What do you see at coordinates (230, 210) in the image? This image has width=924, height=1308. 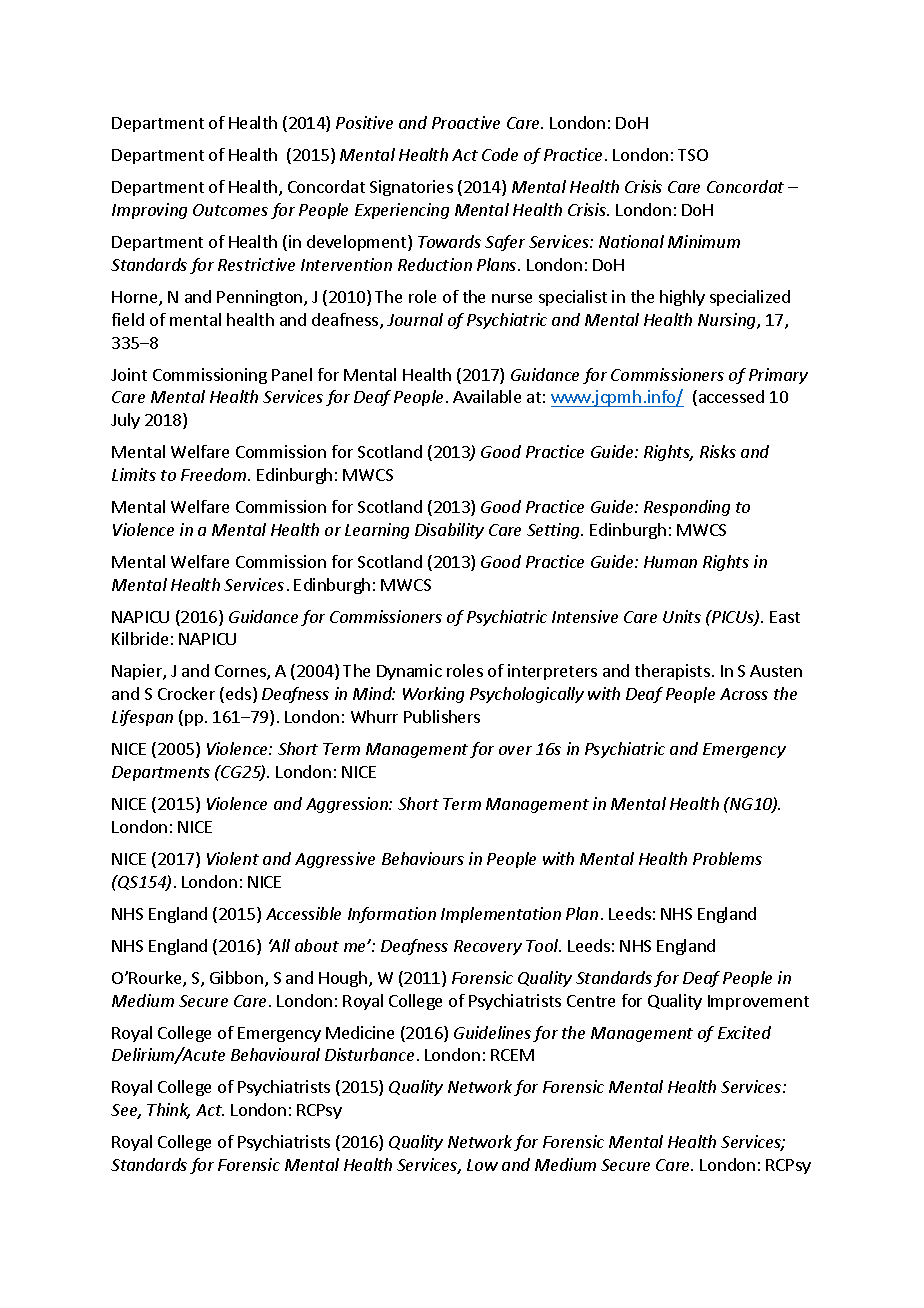 I see `Outcomes` at bounding box center [230, 210].
